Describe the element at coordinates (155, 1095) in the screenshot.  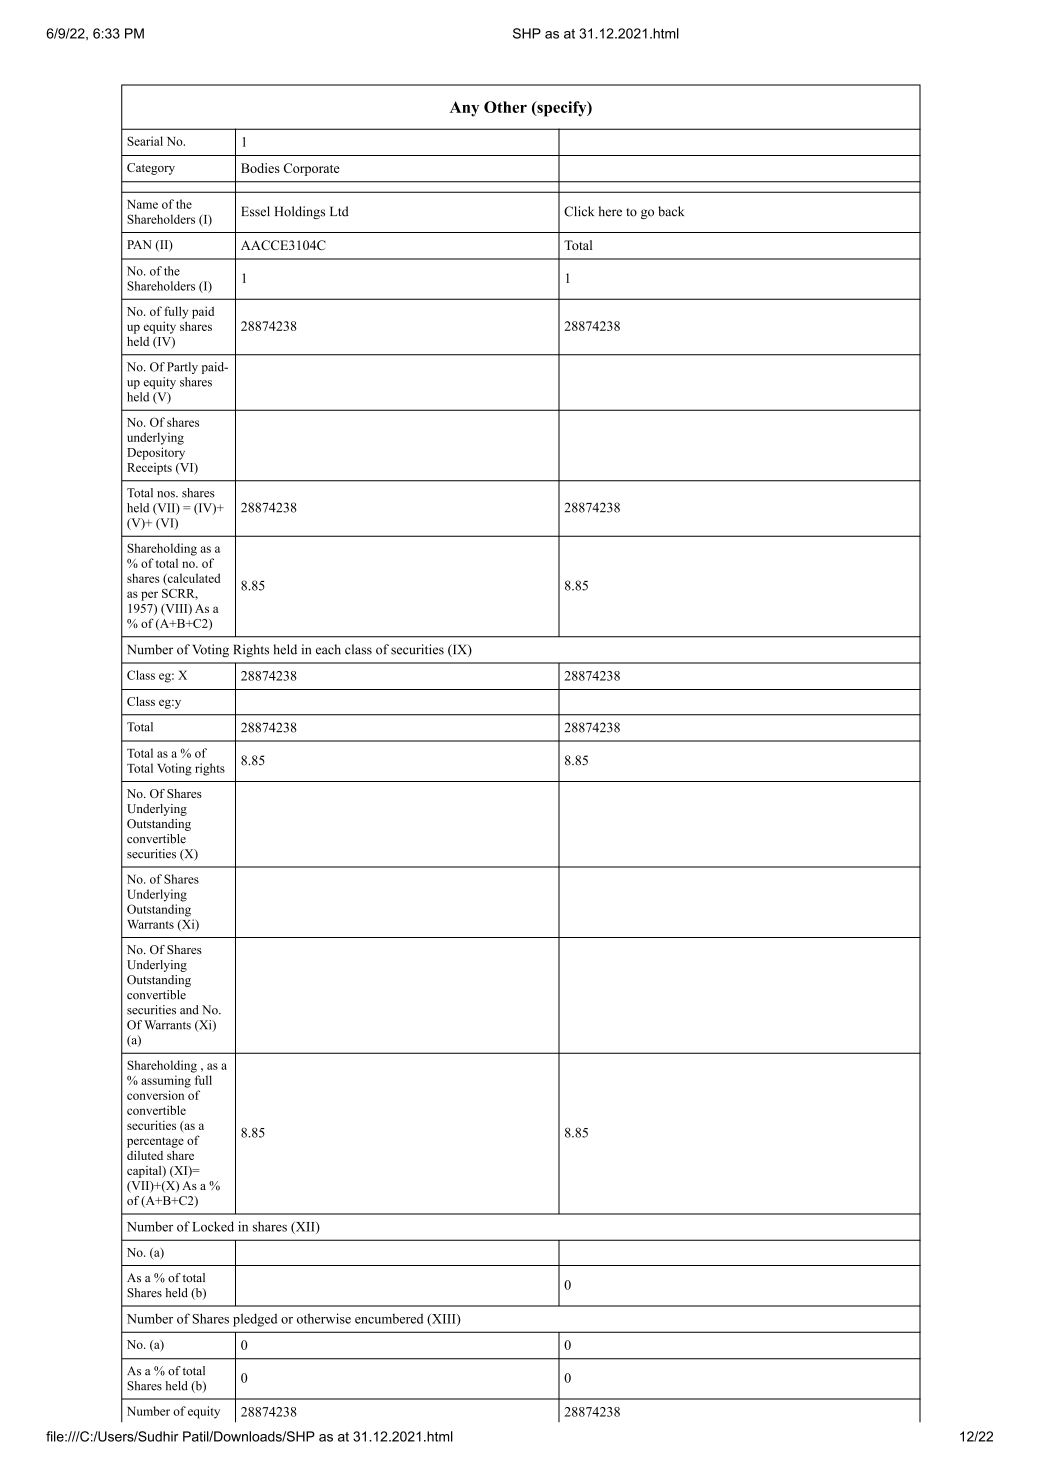
I see `conversion` at that location.
